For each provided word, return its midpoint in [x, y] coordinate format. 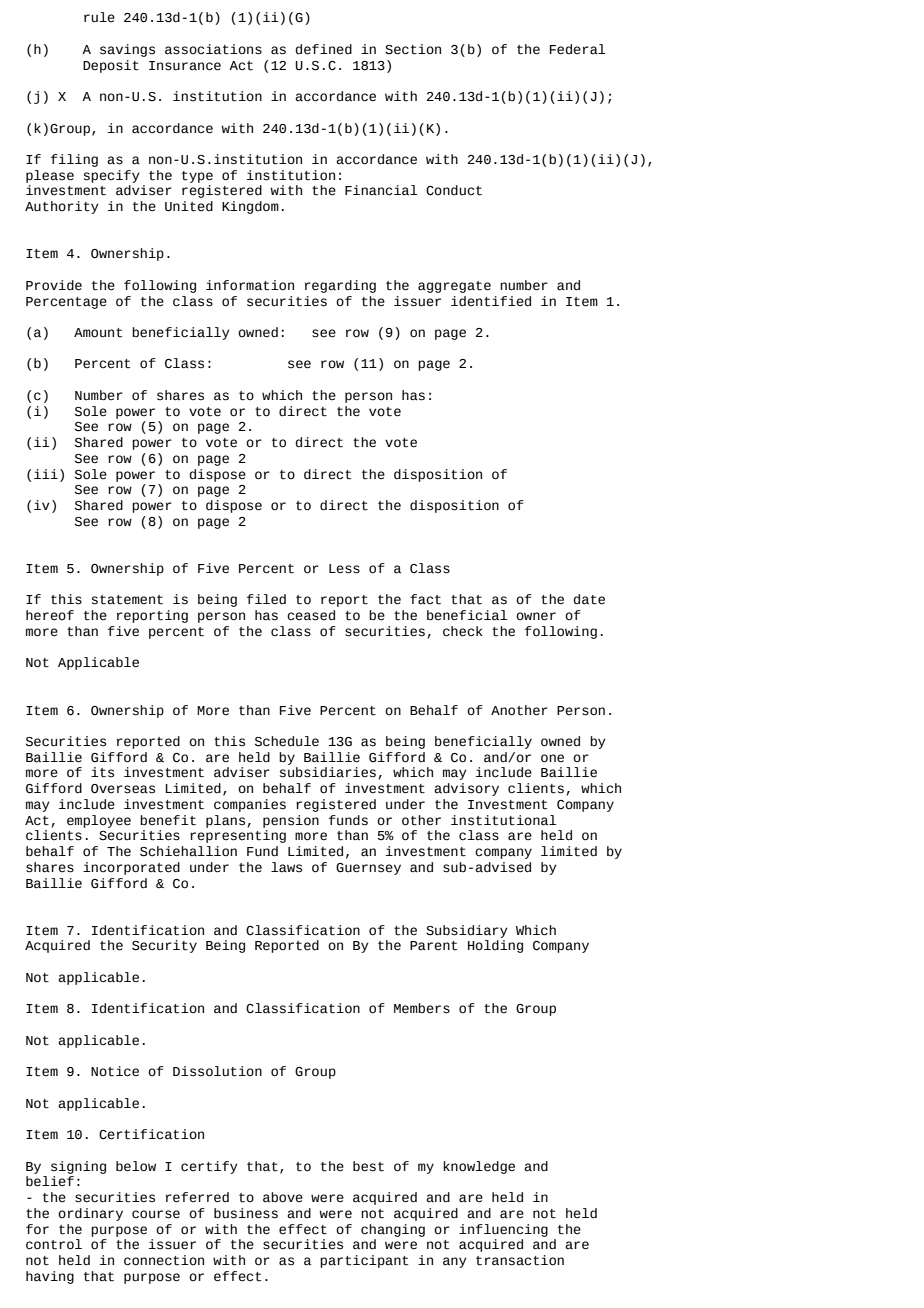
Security [164, 946]
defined [324, 49]
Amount [98, 333]
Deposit [111, 66]
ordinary [90, 1214]
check [463, 631]
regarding [340, 286]
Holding [495, 946]
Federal [577, 49]
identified [491, 301]
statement [127, 600]
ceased [311, 615]
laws [286, 867]
